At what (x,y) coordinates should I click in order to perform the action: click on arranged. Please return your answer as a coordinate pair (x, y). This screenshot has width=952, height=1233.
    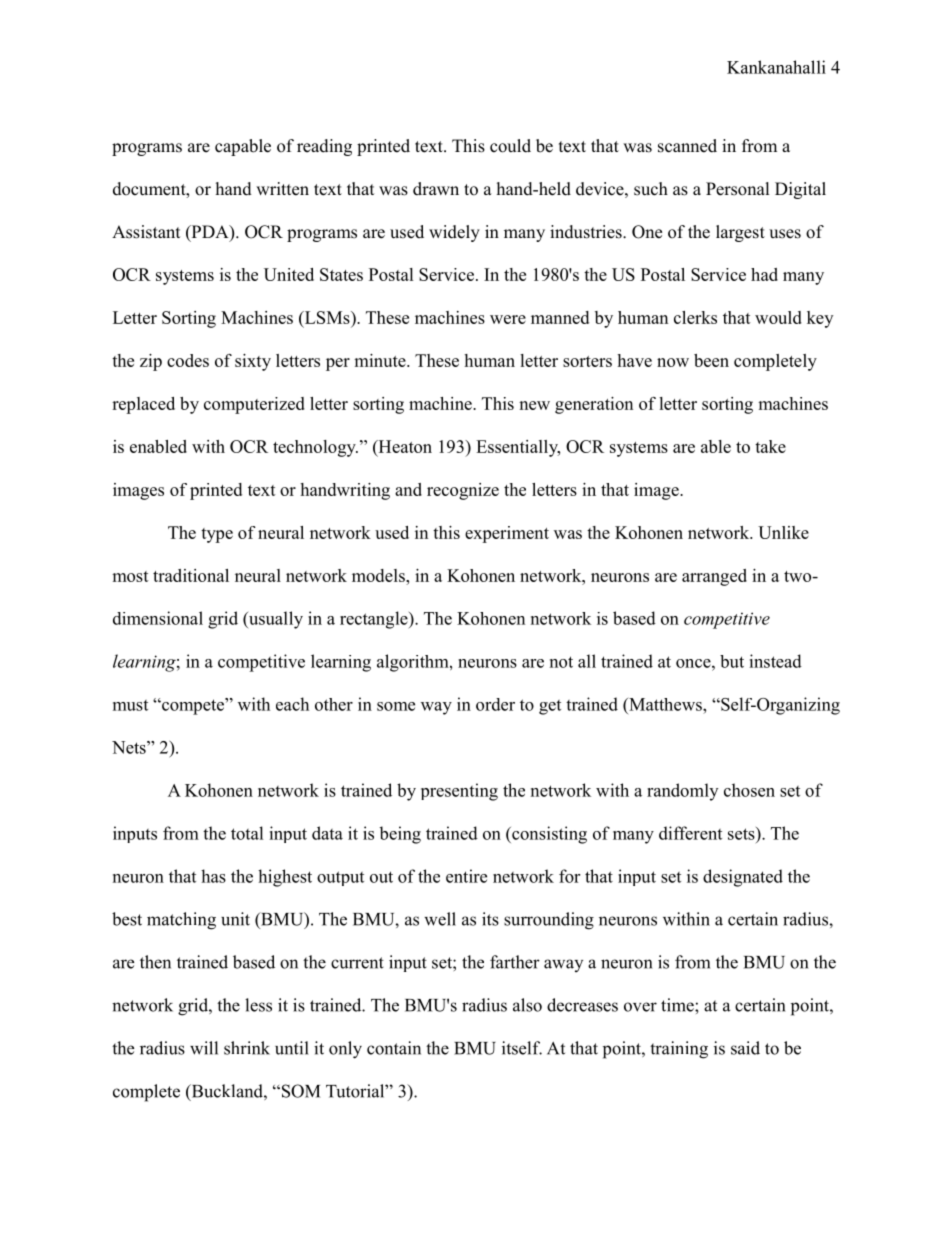
    Looking at the image, I should click on (714, 577).
